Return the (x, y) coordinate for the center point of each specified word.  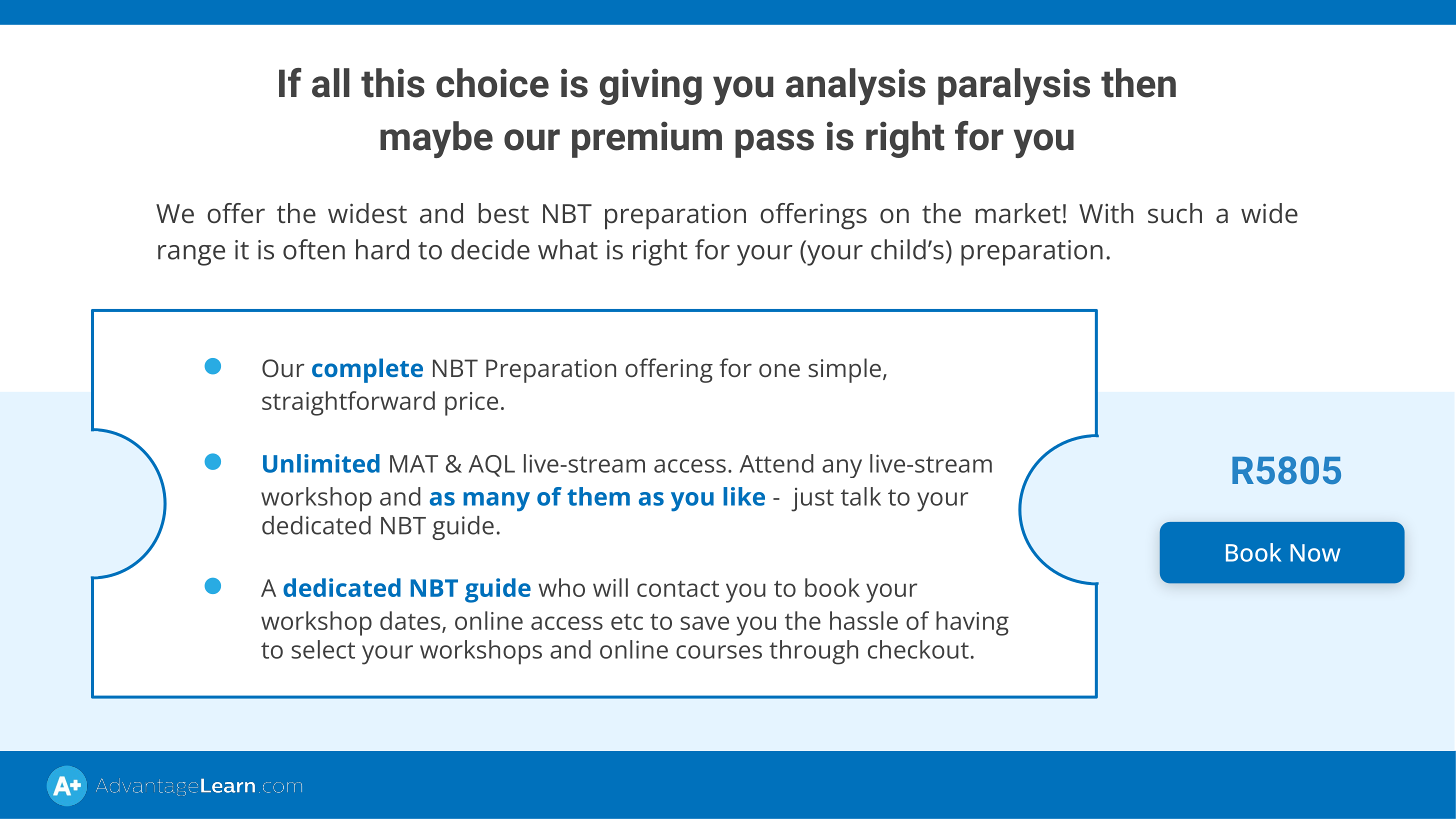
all (331, 83)
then (1138, 83)
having (972, 623)
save (704, 623)
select (323, 649)
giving (651, 86)
